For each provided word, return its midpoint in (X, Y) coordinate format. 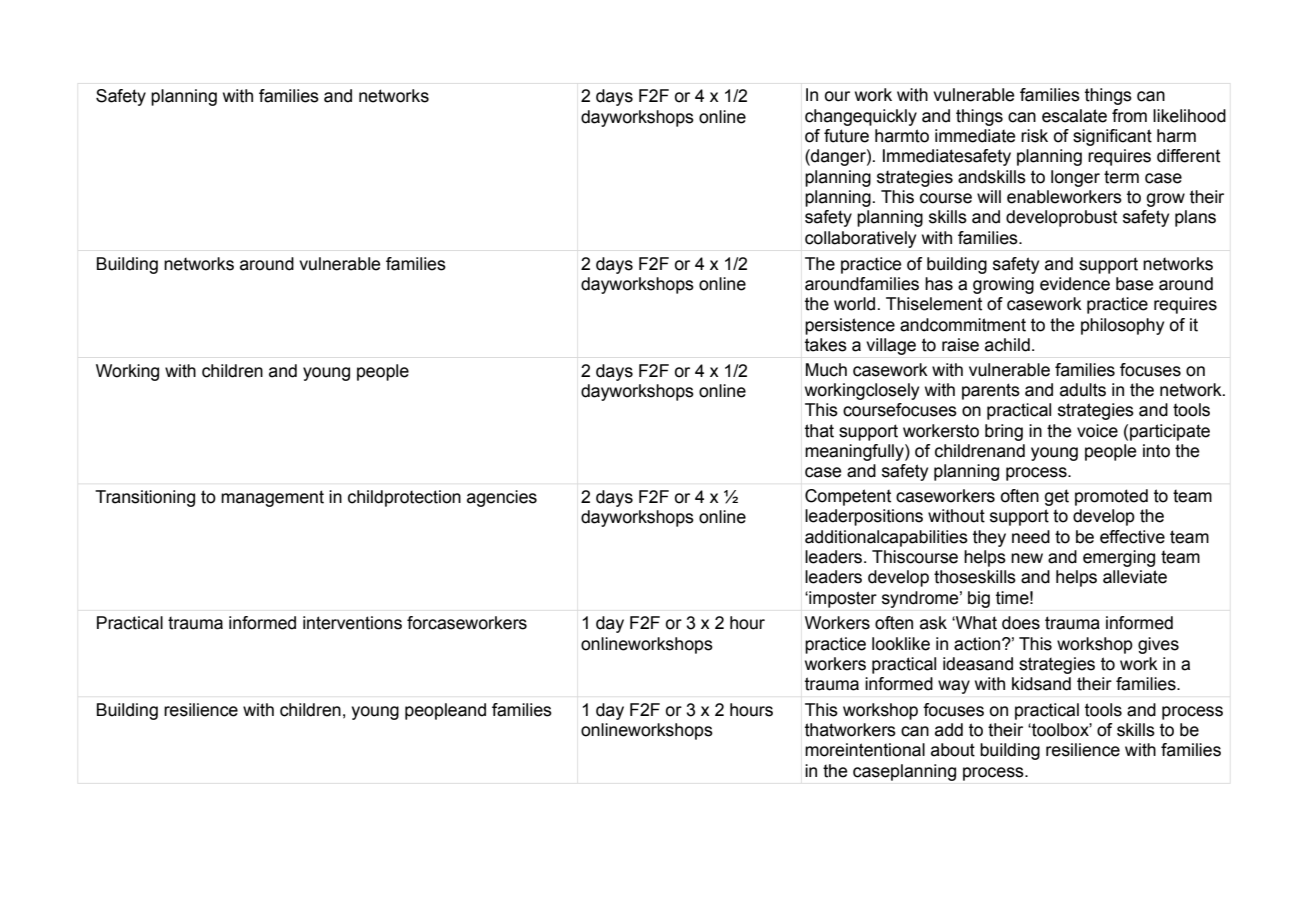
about (953, 750)
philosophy (1122, 326)
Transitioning (145, 498)
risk (1034, 136)
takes (826, 345)
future (846, 136)
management (272, 498)
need (1031, 537)
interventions (352, 623)
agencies (502, 498)
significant (1112, 137)
